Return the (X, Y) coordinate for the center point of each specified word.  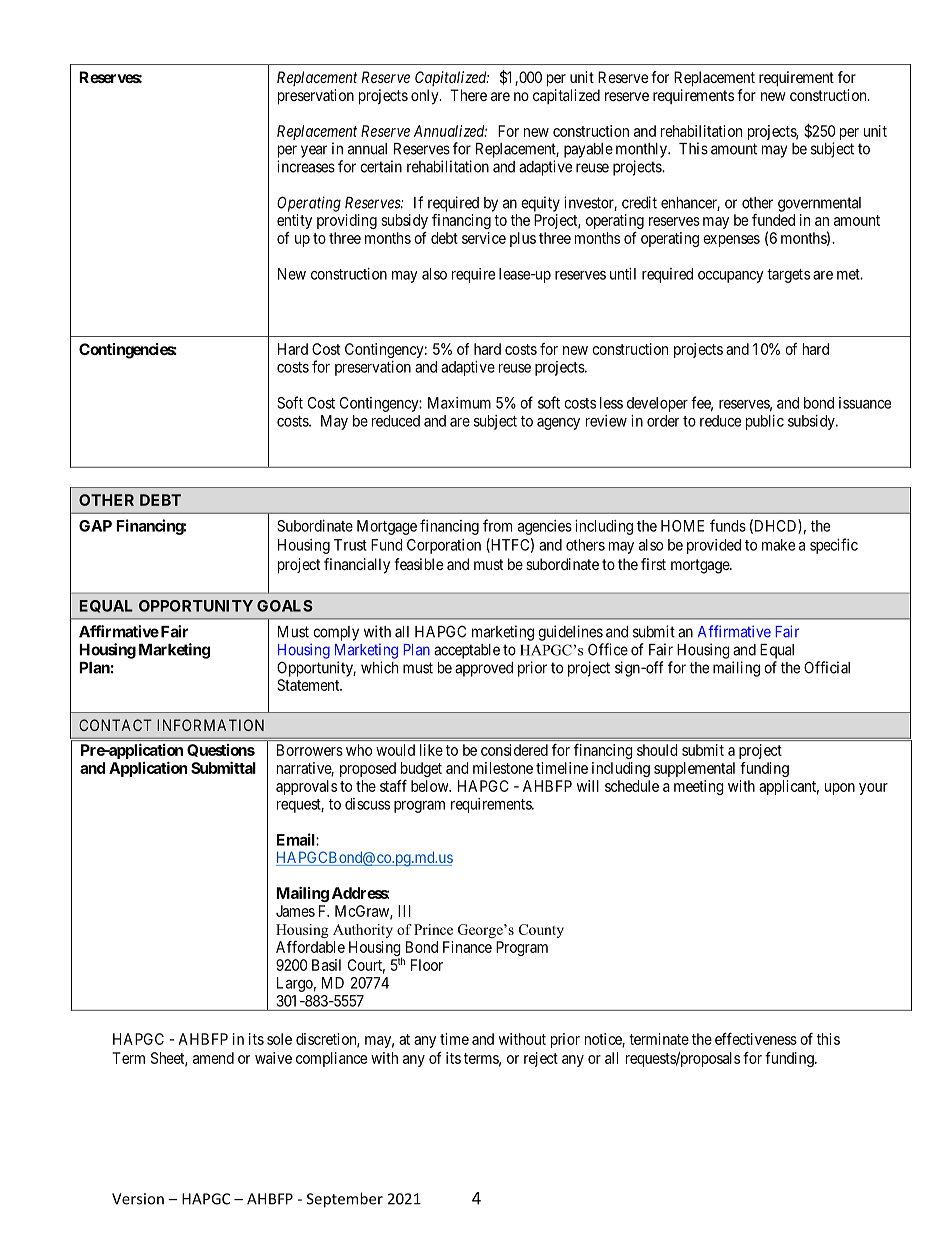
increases (306, 166)
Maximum (459, 403)
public (765, 422)
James (295, 911)
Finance (467, 947)
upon (840, 789)
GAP (95, 526)
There (468, 95)
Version (138, 1199)
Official (827, 667)
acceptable (467, 651)
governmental (819, 204)
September (345, 1200)
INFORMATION (210, 725)
